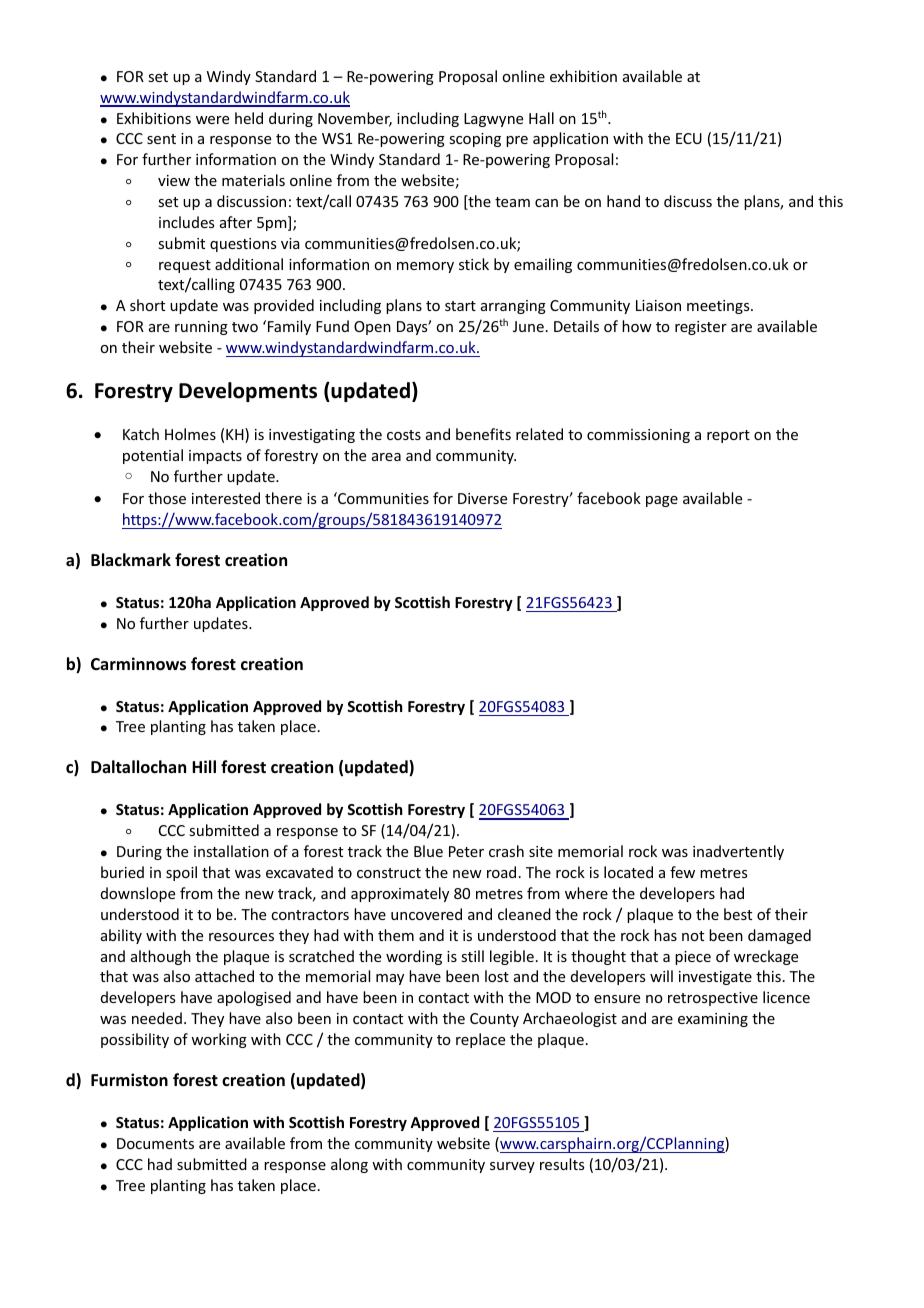 The image size is (924, 1308). Describe the element at coordinates (713, 1020) in the image. I see `examining` at that location.
